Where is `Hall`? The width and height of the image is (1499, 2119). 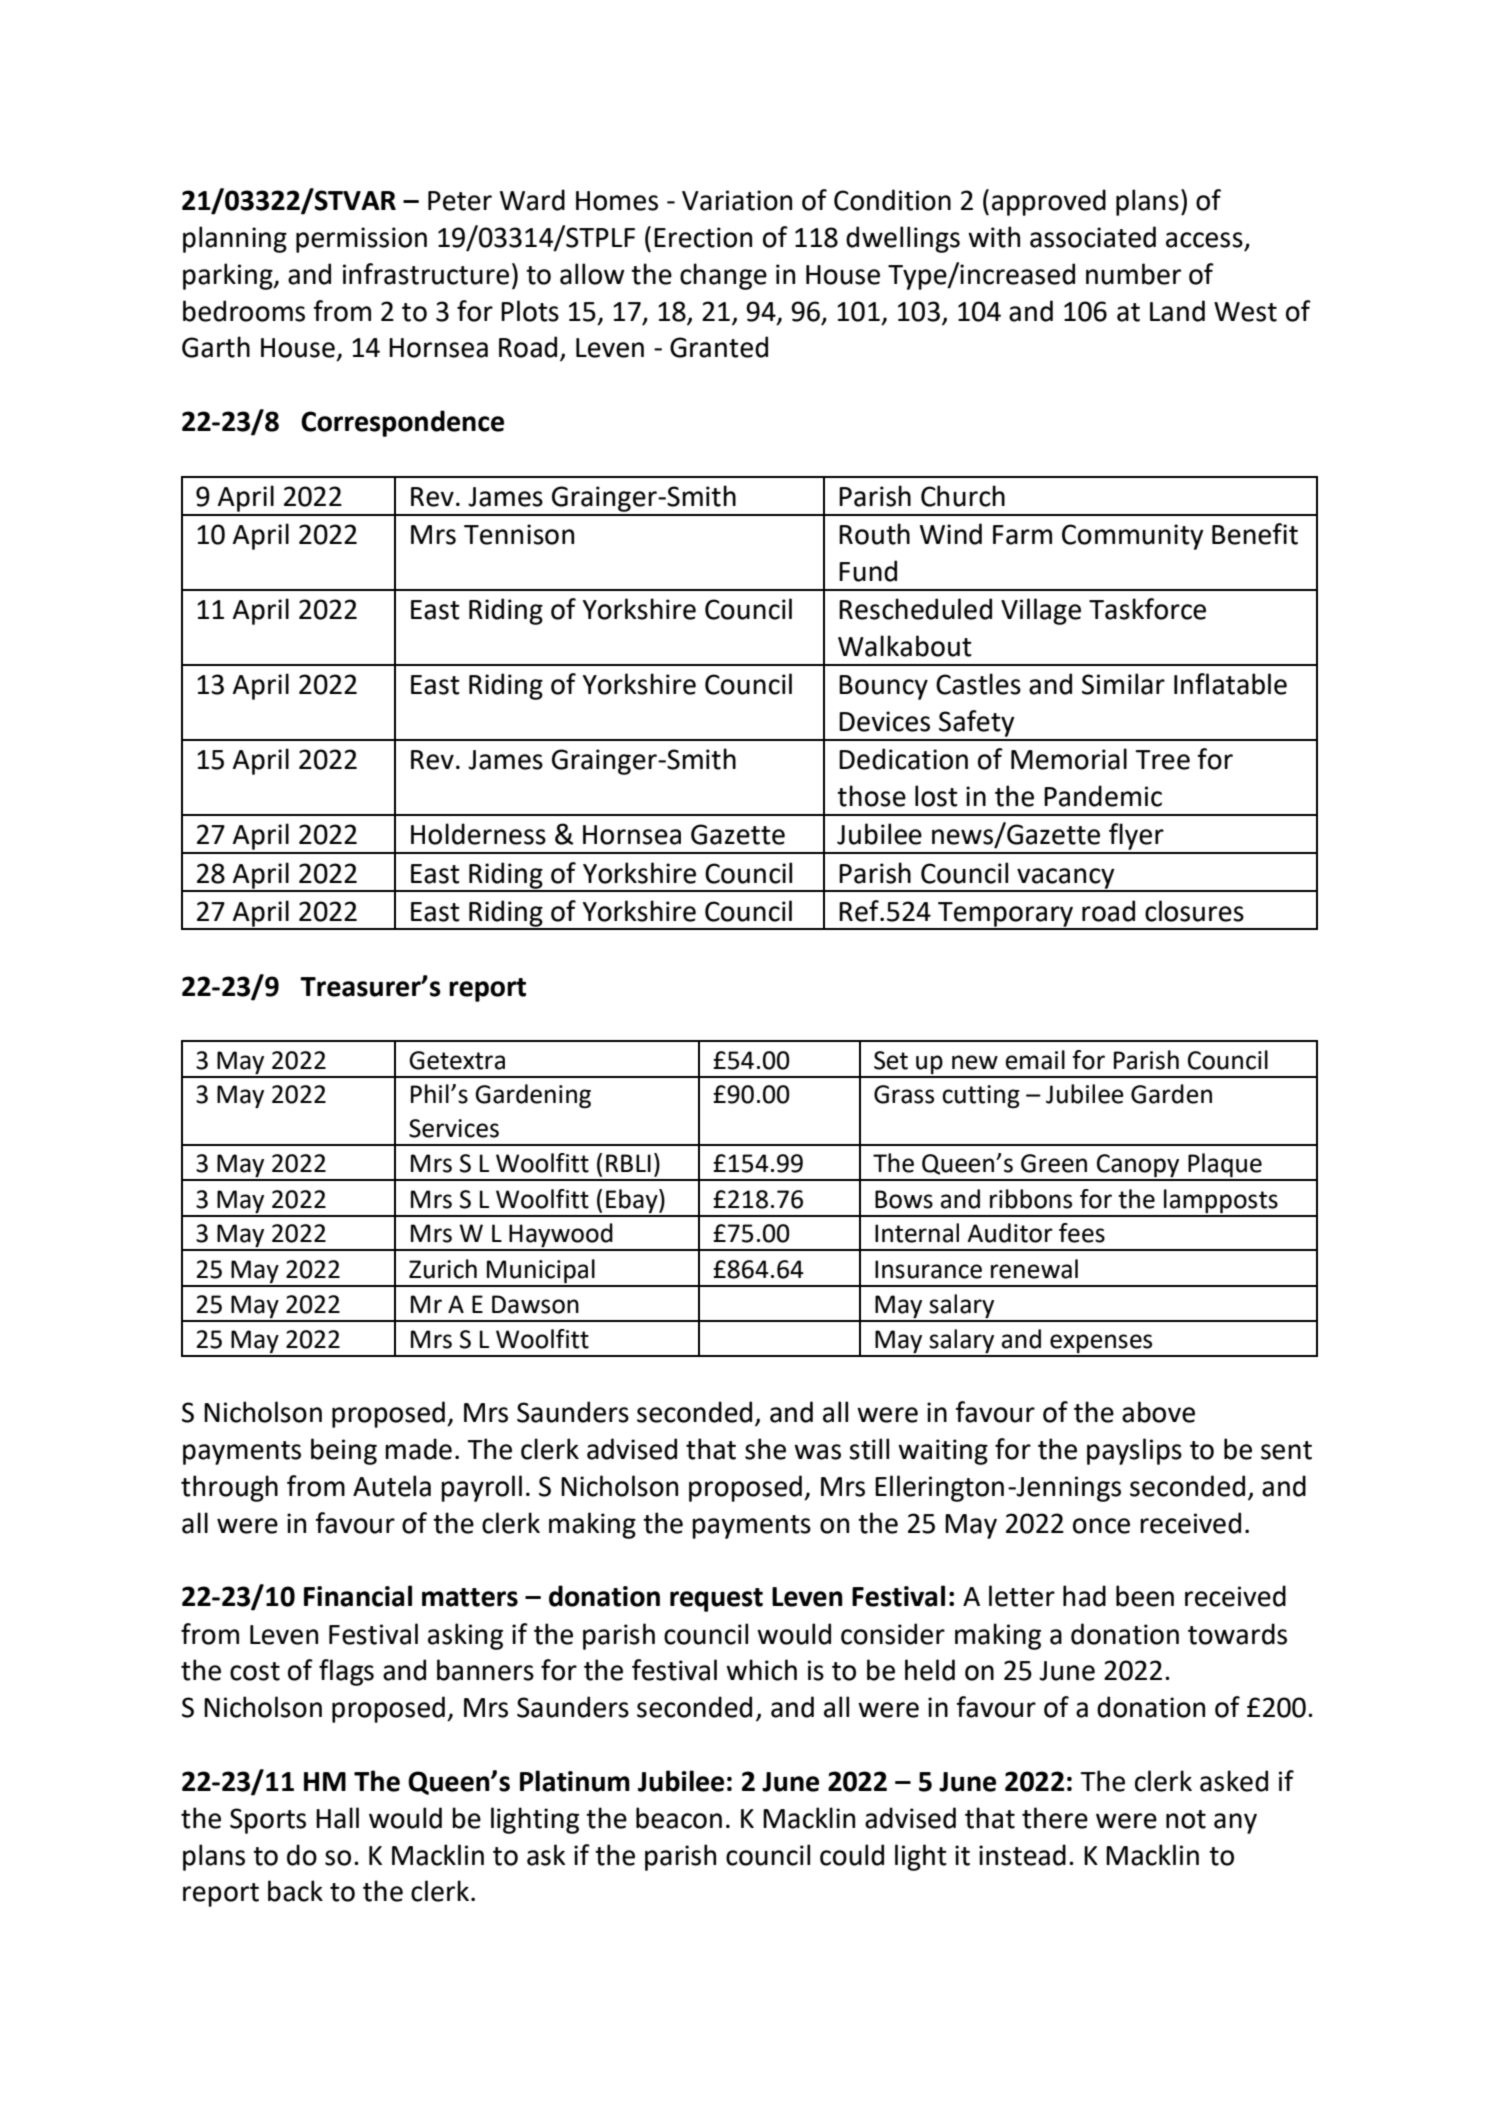
Hall is located at coordinates (337, 1818).
